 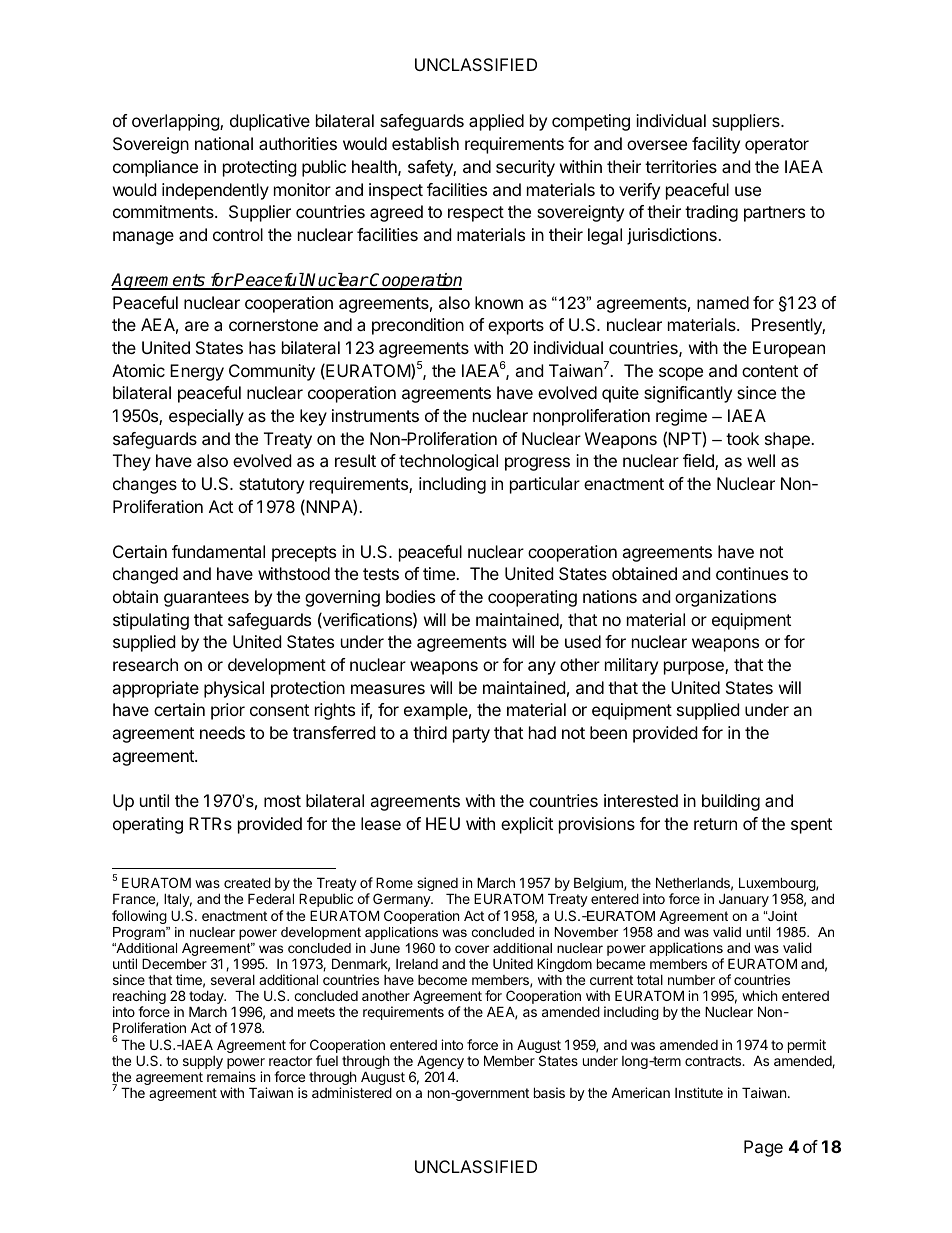 What do you see at coordinates (440, 1063) in the screenshot?
I see `Agency` at bounding box center [440, 1063].
